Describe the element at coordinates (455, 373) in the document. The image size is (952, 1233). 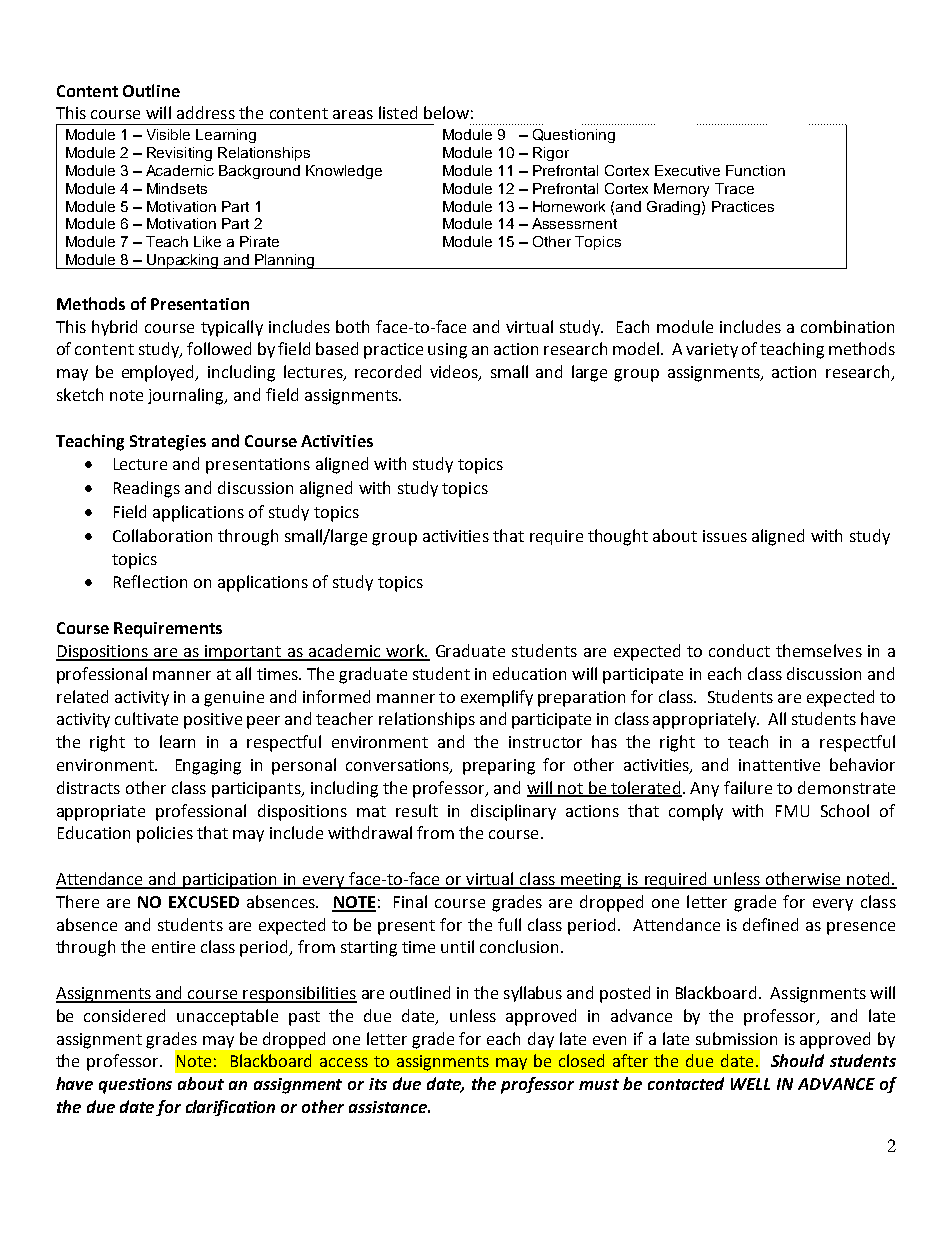
I see `videos` at that location.
